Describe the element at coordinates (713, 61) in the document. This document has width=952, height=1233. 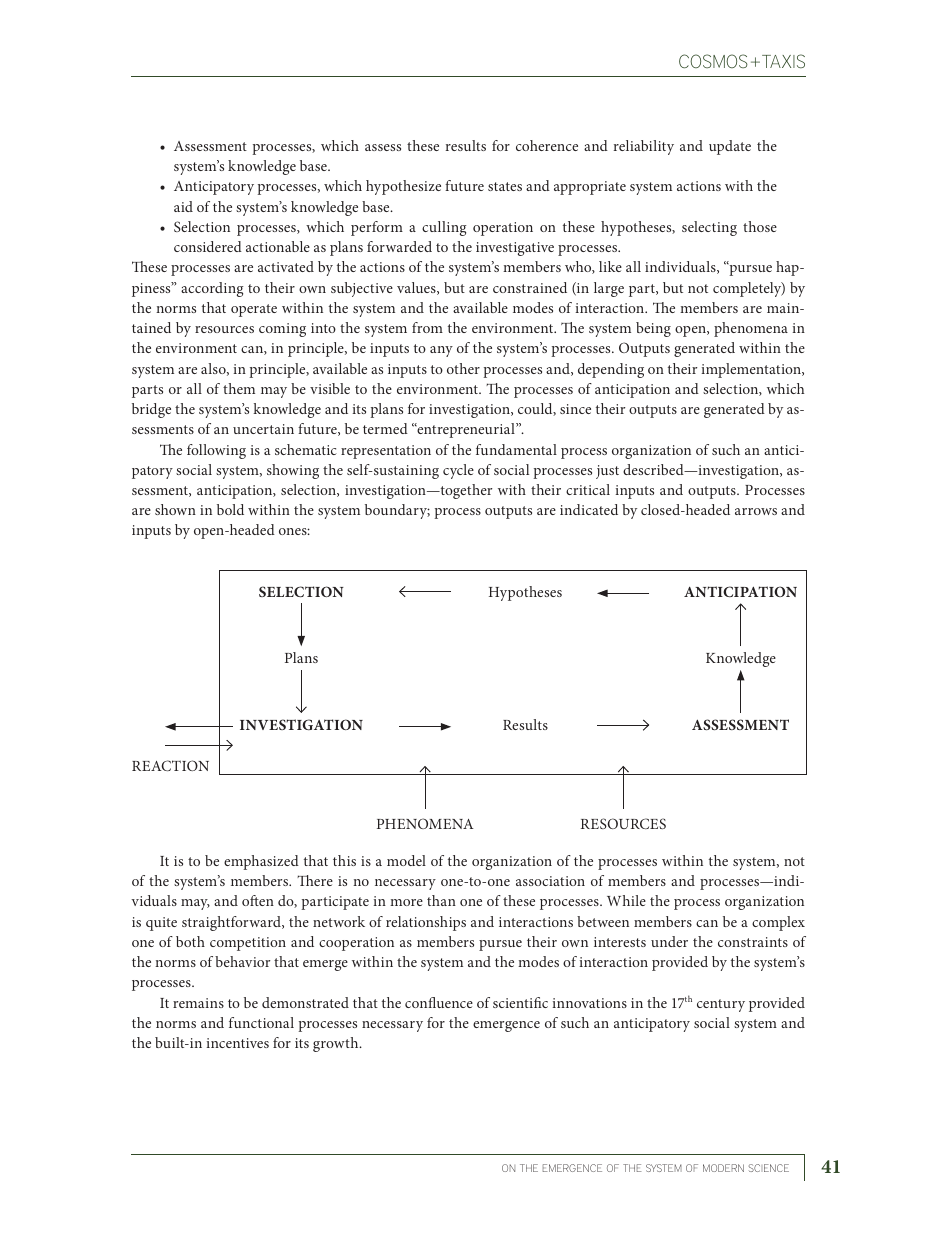
I see `COSMOS` at that location.
